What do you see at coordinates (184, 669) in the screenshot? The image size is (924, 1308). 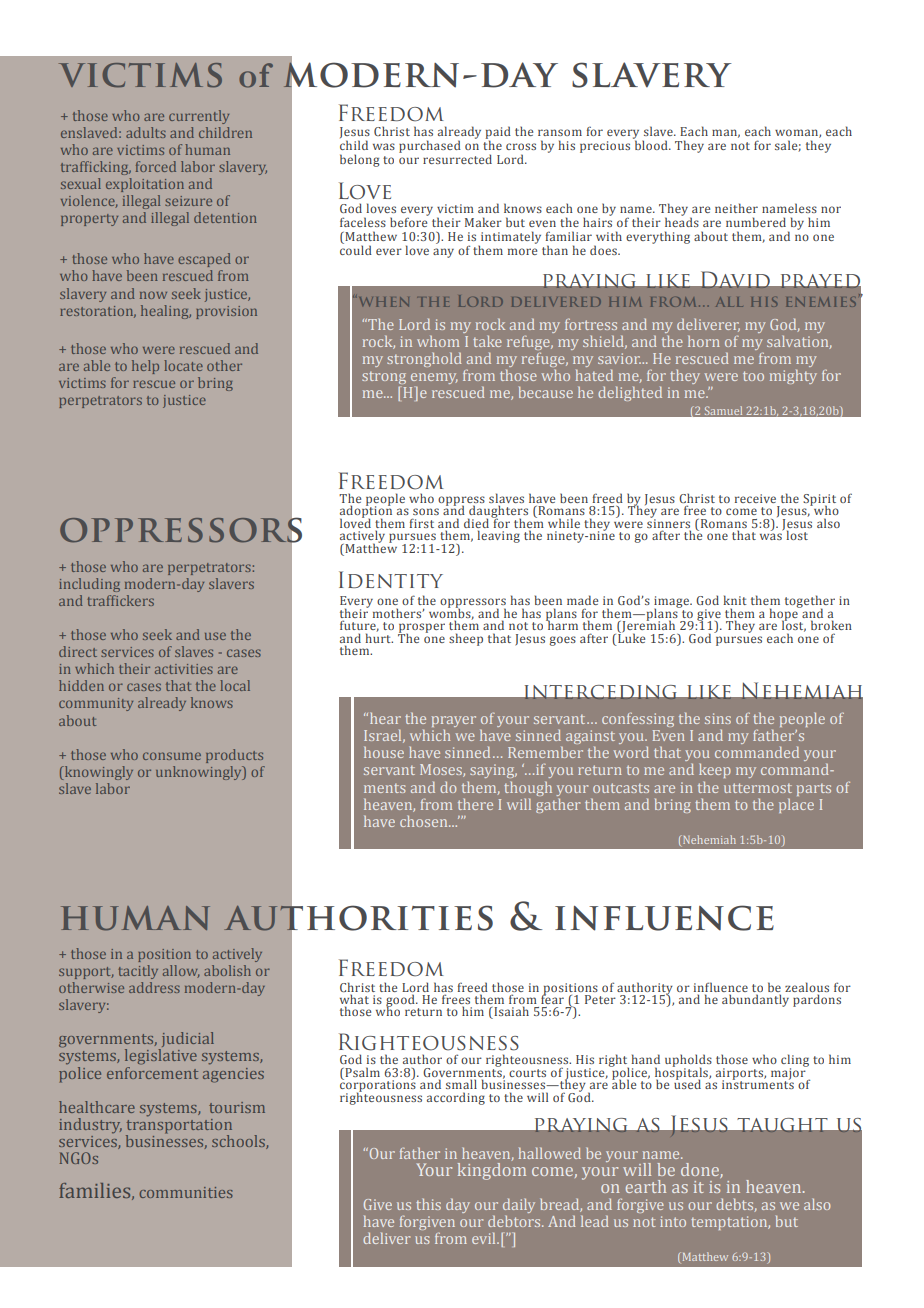 I see `activities` at bounding box center [184, 669].
